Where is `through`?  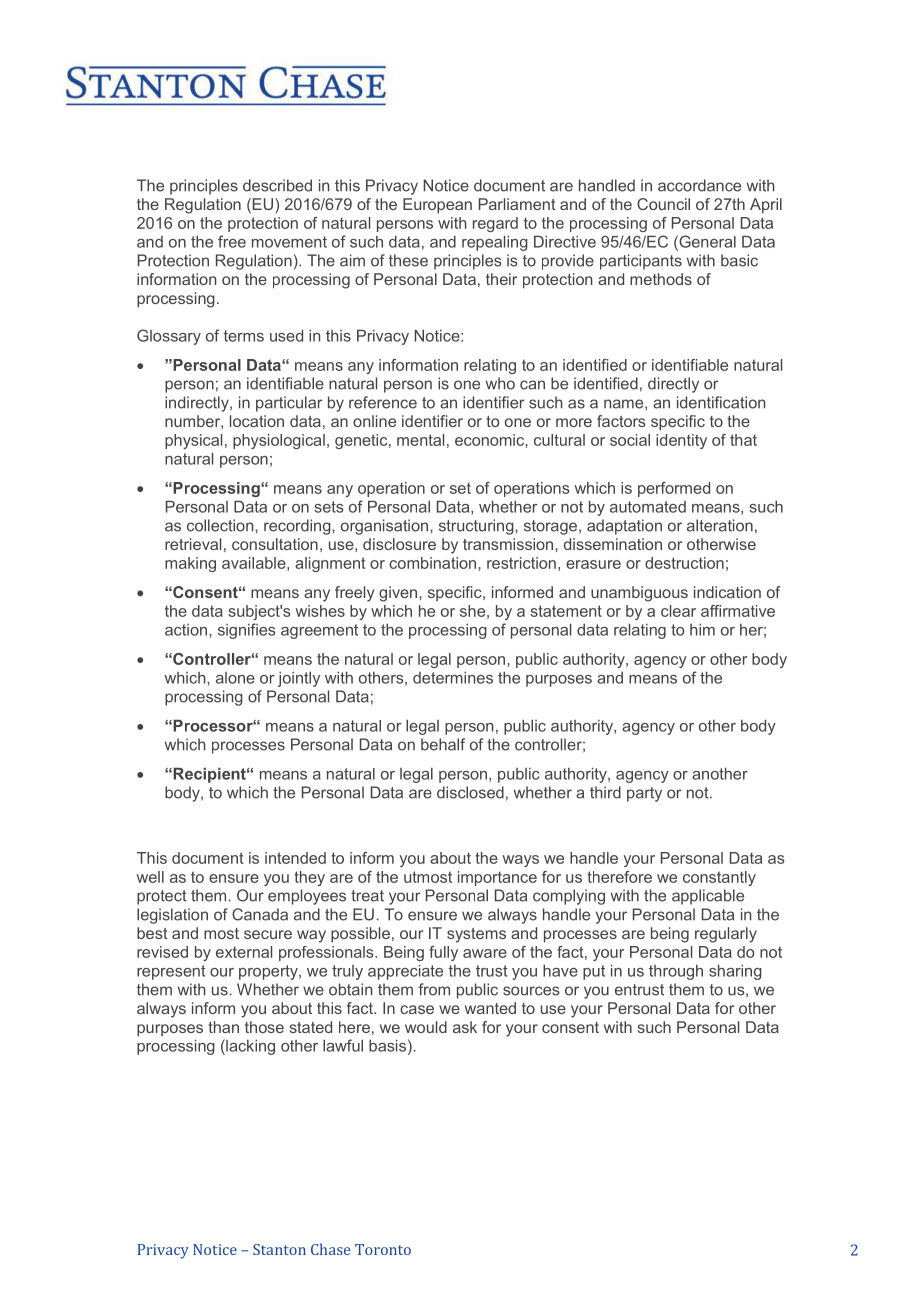 through is located at coordinates (676, 972).
